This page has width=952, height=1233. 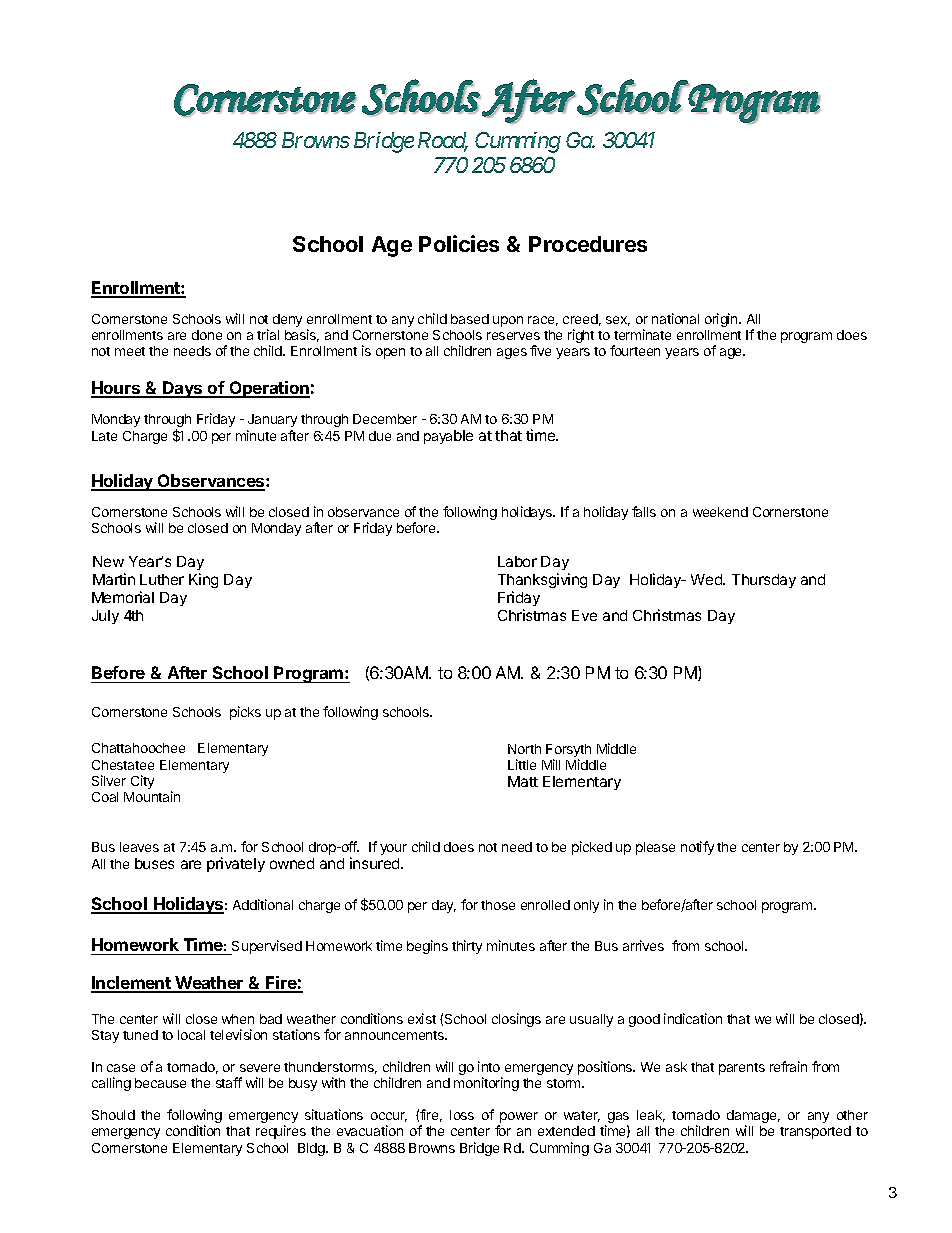 I want to click on Matt, so click(x=523, y=781).
